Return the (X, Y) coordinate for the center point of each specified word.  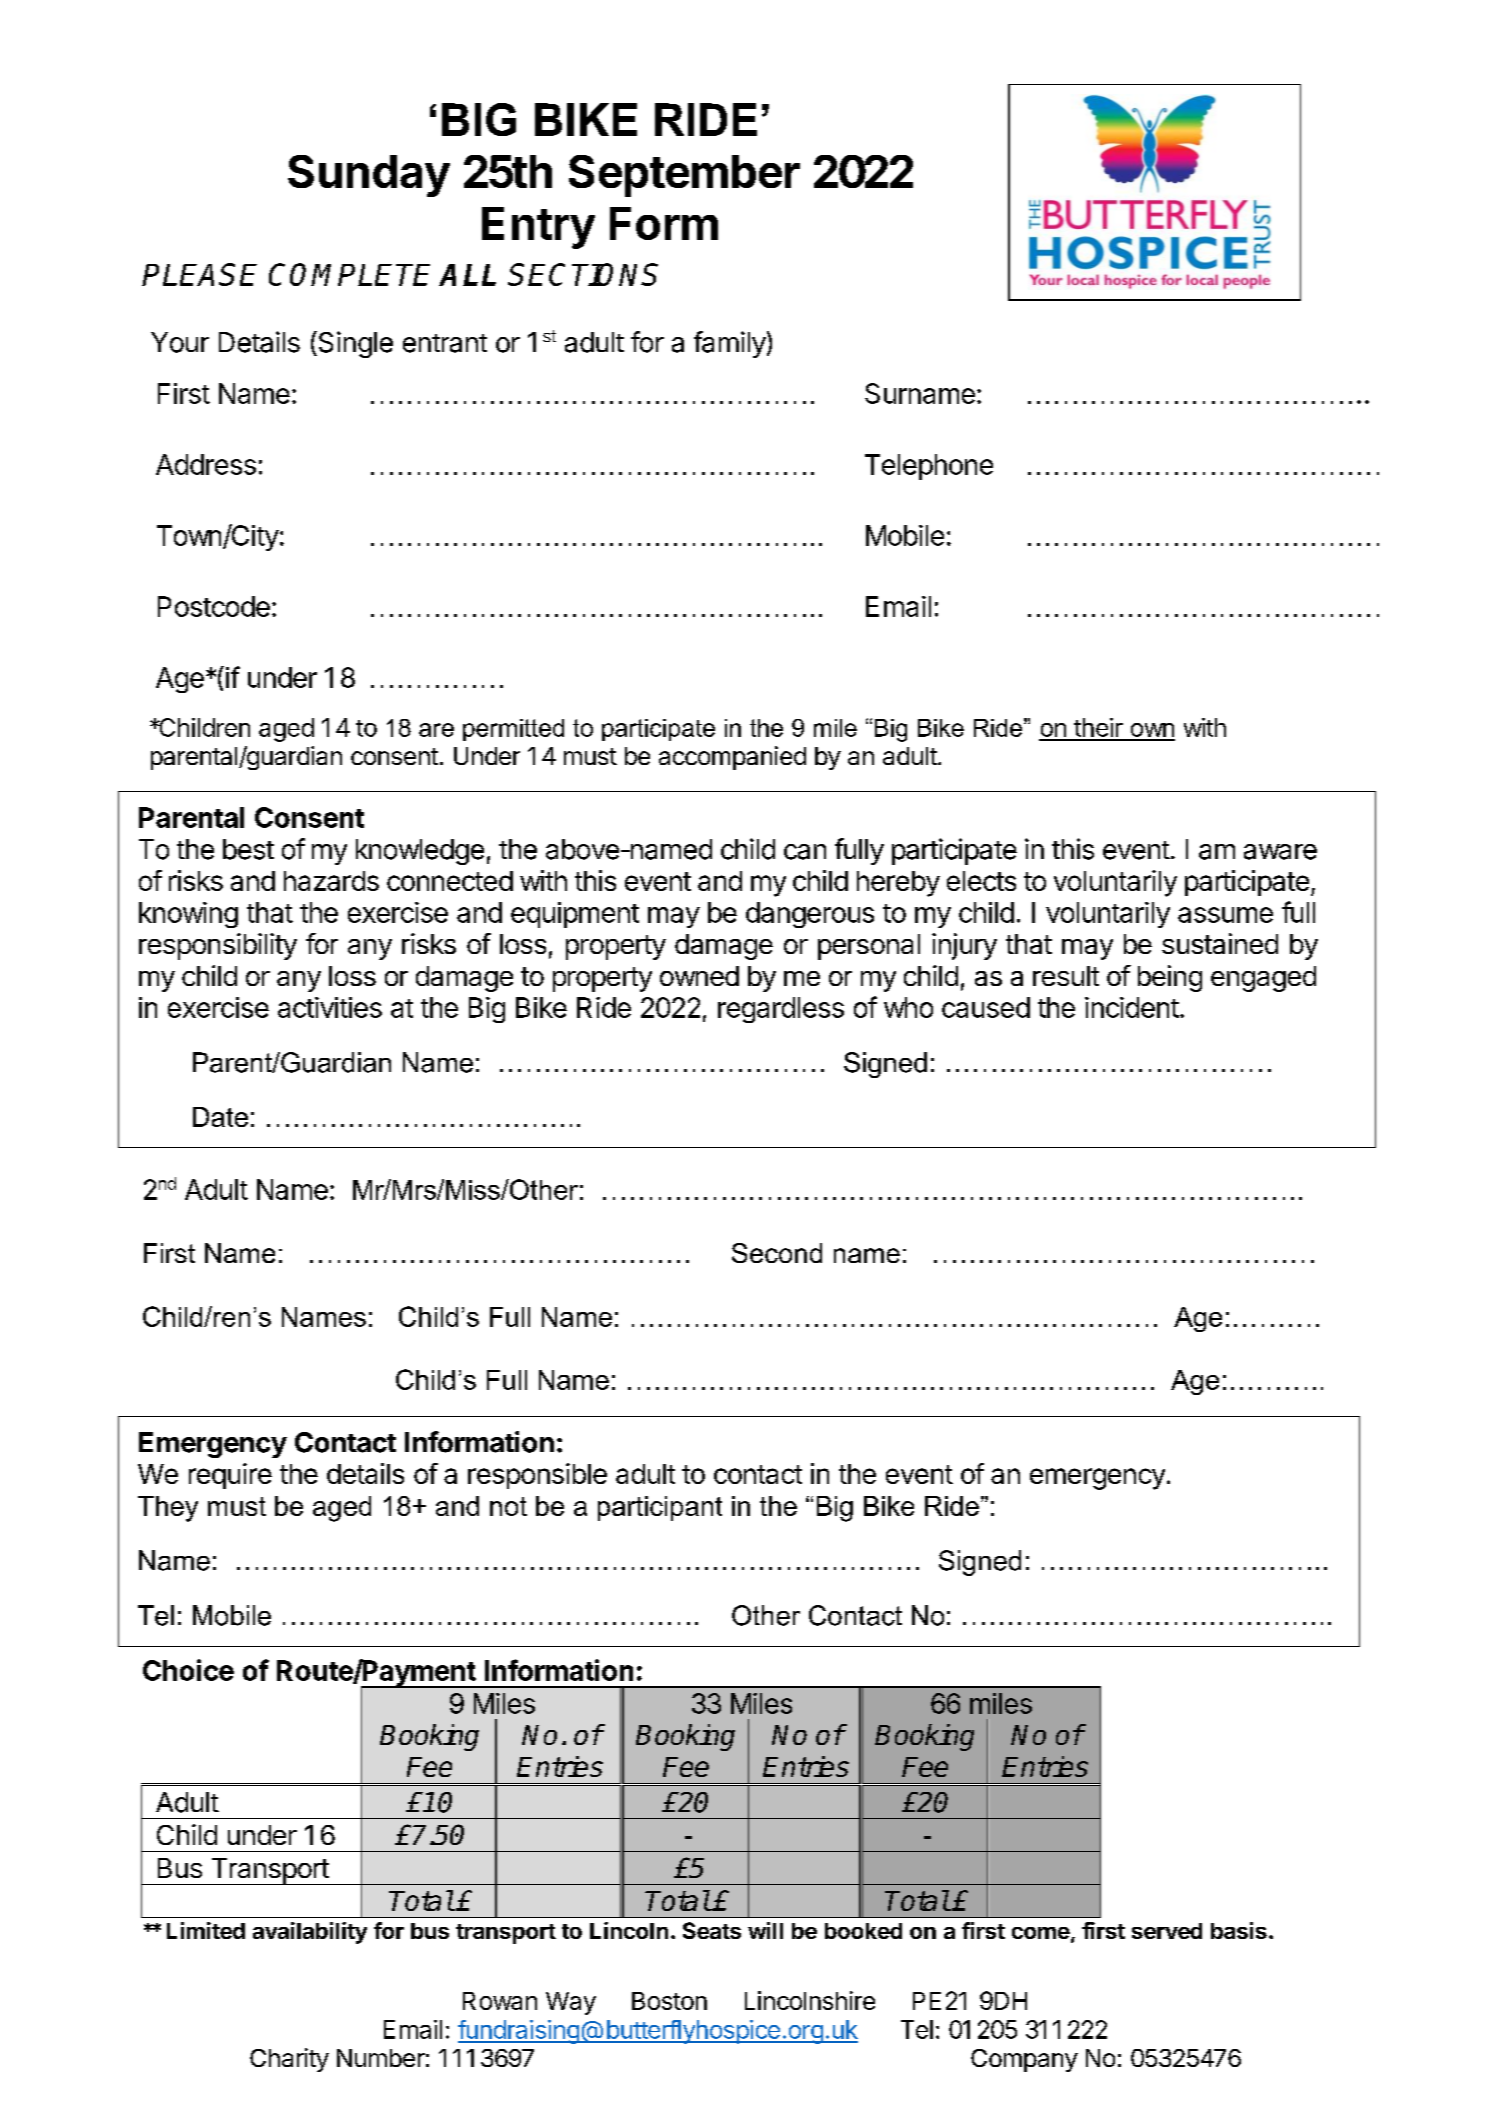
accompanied (732, 758)
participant (660, 1508)
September (684, 176)
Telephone (929, 467)
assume (1225, 915)
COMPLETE (349, 274)
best (248, 849)
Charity (289, 2060)
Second (777, 1253)
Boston (669, 2001)
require (230, 1476)
